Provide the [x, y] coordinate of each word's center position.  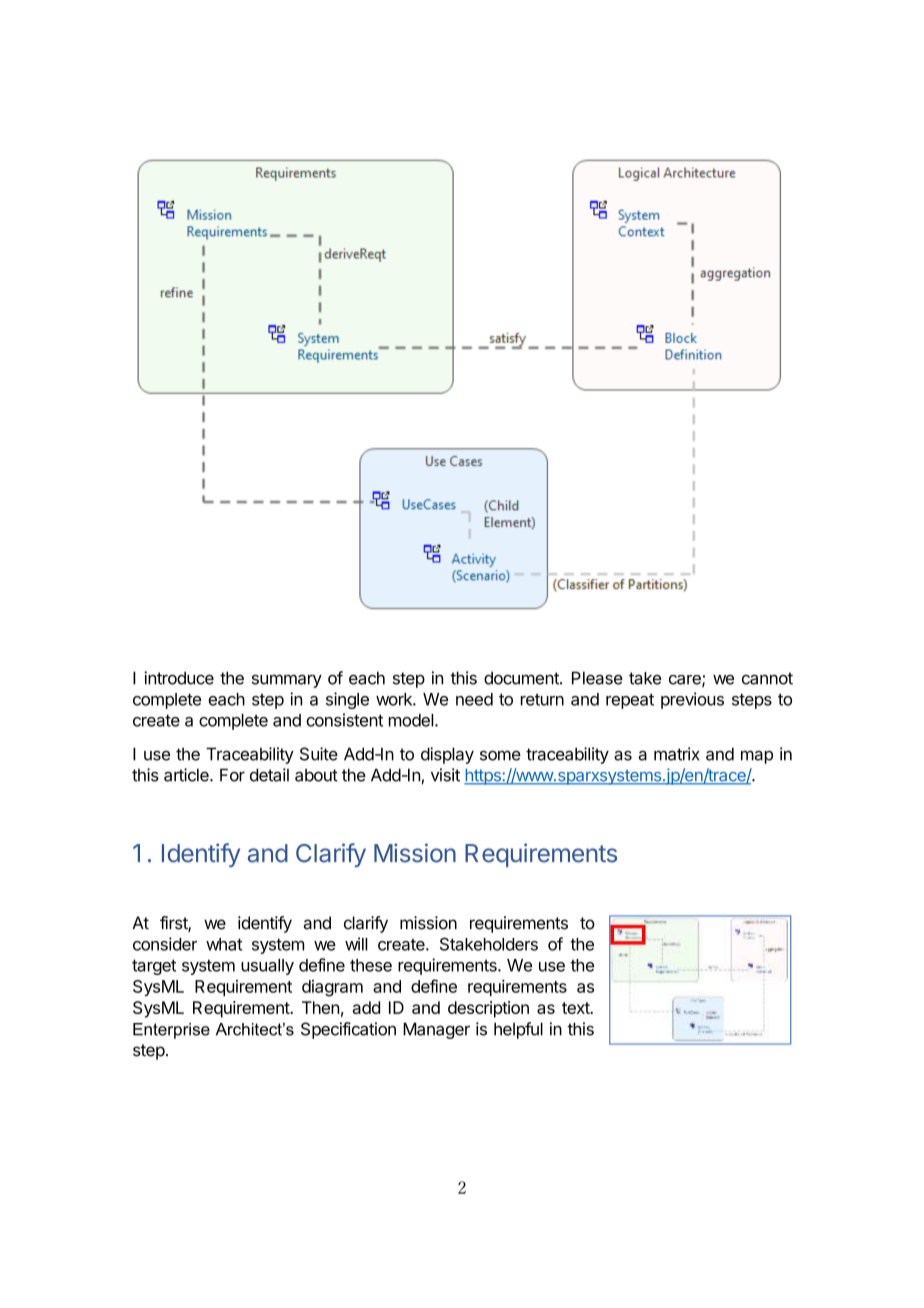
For [232, 775]
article [187, 775]
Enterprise [171, 1031]
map [757, 757]
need [474, 699]
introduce [179, 678]
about [316, 775]
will [356, 944]
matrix [676, 754]
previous [692, 700]
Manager [436, 1030]
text [576, 1008]
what [224, 944]
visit [445, 775]
